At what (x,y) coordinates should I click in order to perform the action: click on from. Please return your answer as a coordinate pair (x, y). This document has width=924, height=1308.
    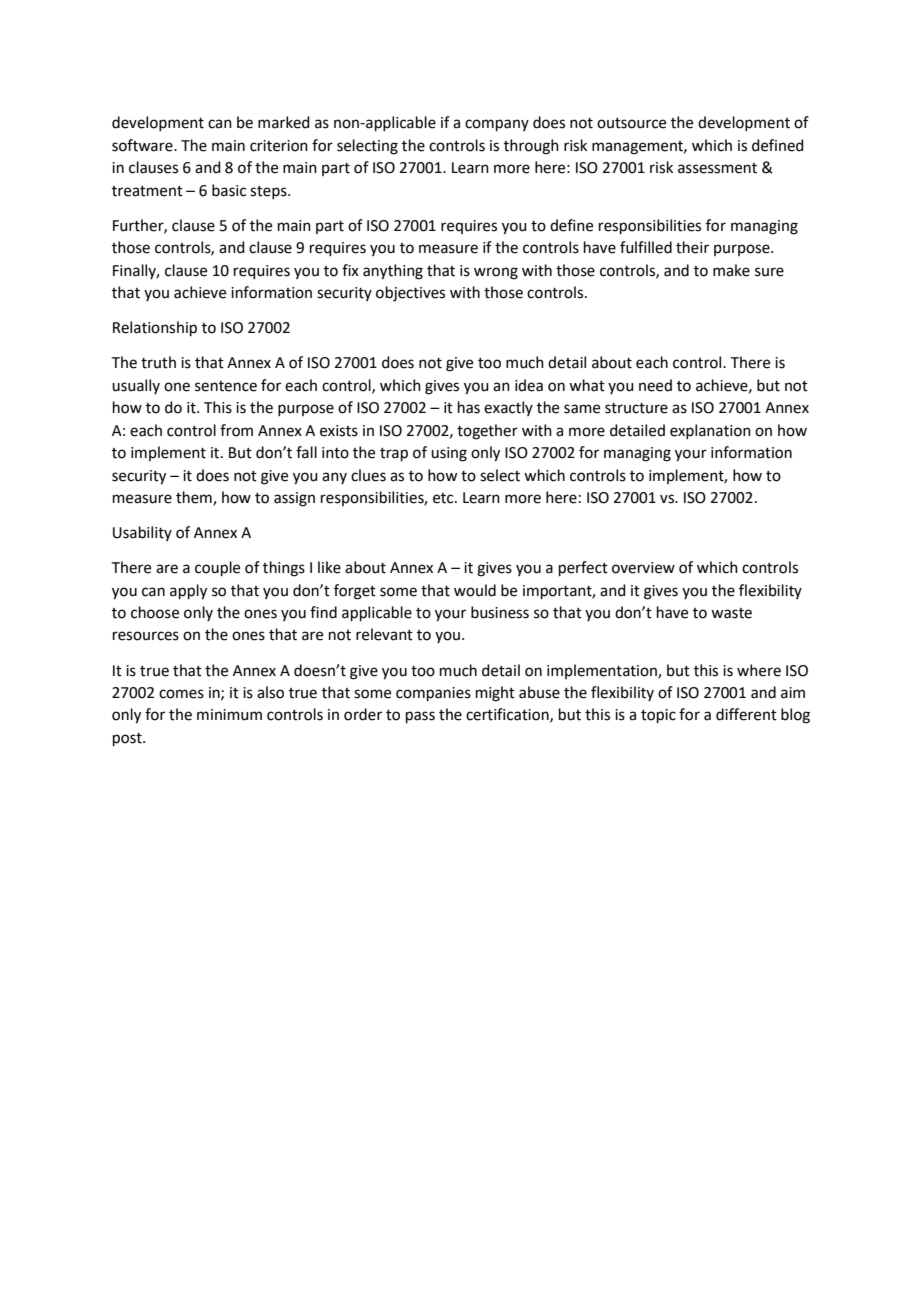
    Looking at the image, I should click on (236, 430).
